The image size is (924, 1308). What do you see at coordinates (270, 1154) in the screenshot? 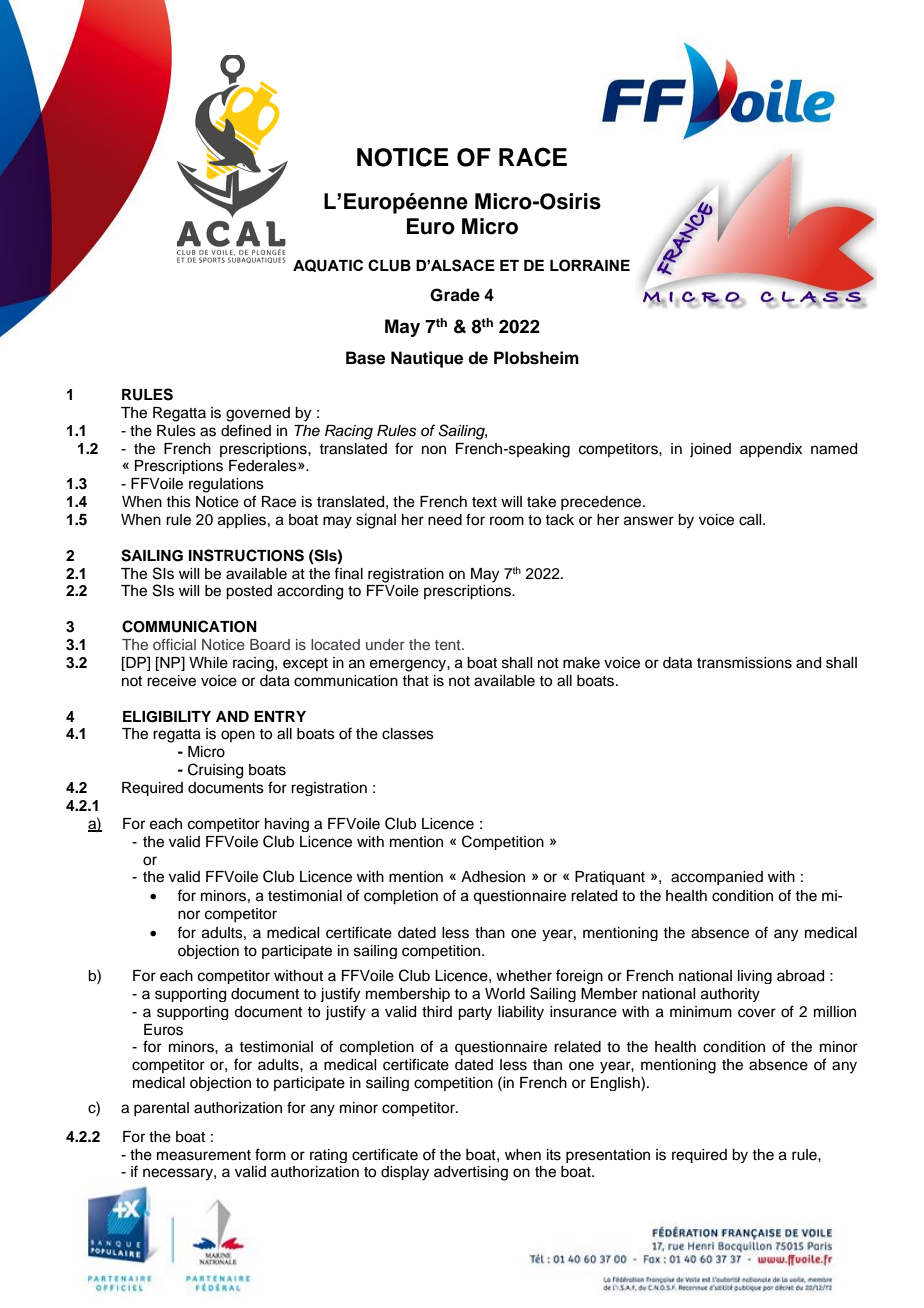
I see `form` at bounding box center [270, 1154].
